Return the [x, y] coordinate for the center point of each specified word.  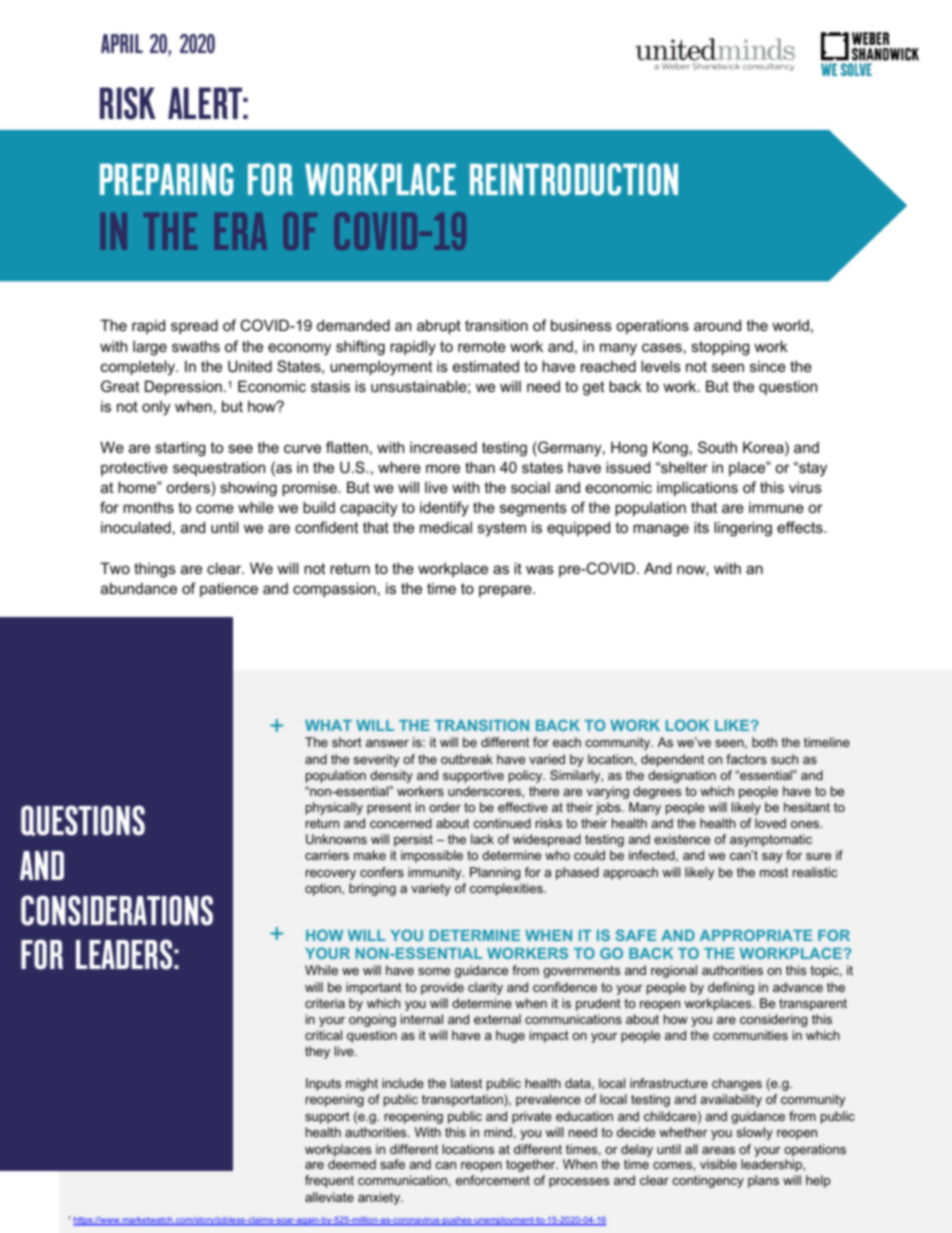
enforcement [493, 1180]
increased [443, 447]
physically [334, 808]
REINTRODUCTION [574, 179]
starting [180, 449]
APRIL [122, 43]
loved [770, 823]
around [717, 325]
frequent [329, 1181]
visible [718, 1164]
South [717, 447]
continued [502, 823]
